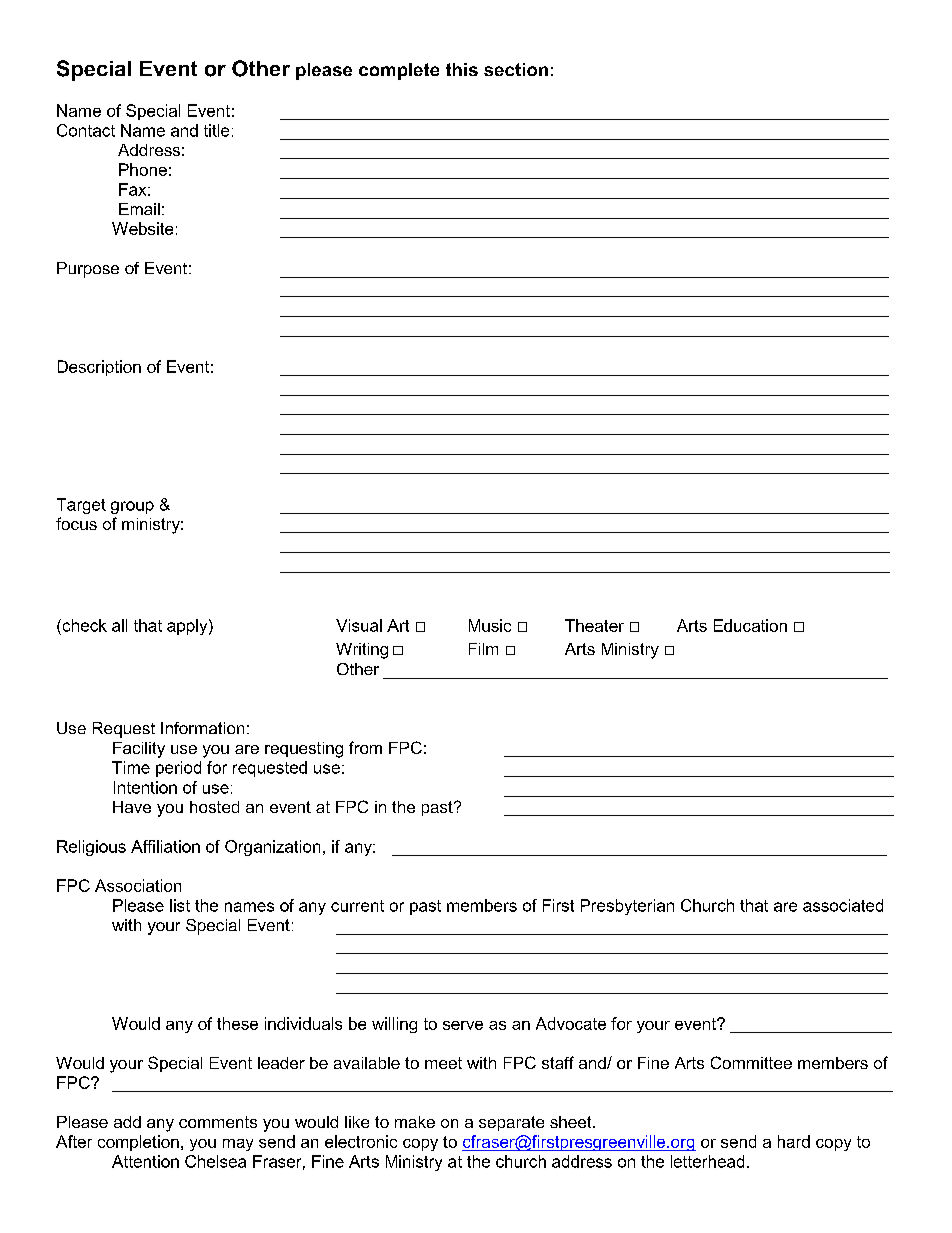 This screenshot has height=1233, width=952. What do you see at coordinates (483, 649) in the screenshot?
I see `Film` at bounding box center [483, 649].
